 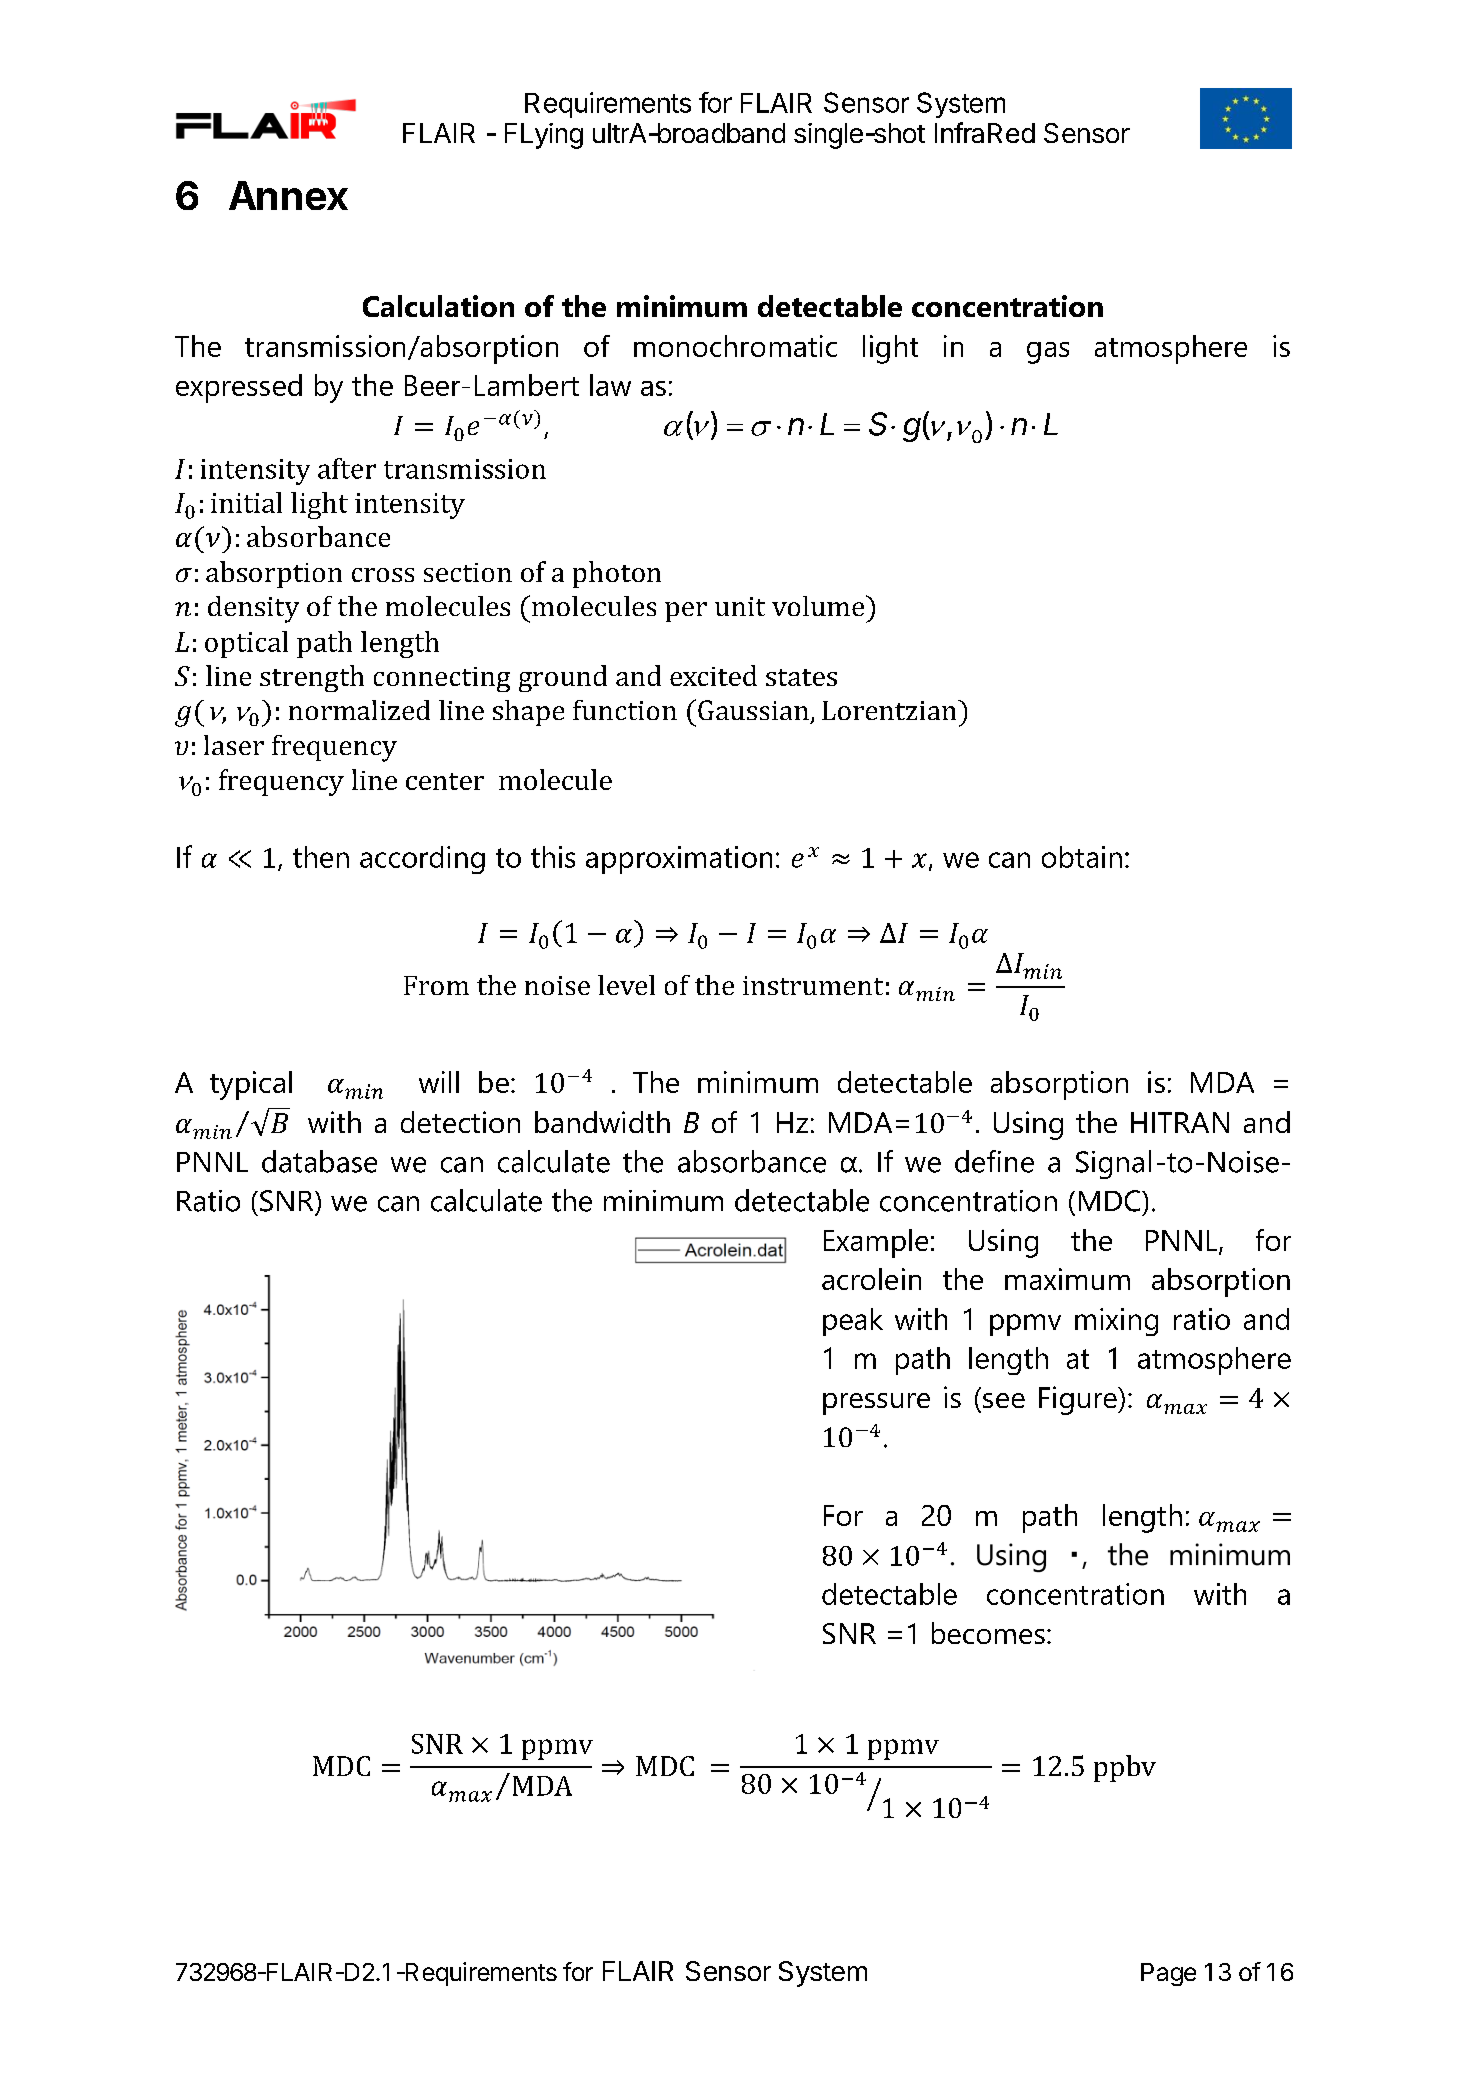 What do you see at coordinates (288, 195) in the screenshot?
I see `Annex` at bounding box center [288, 195].
